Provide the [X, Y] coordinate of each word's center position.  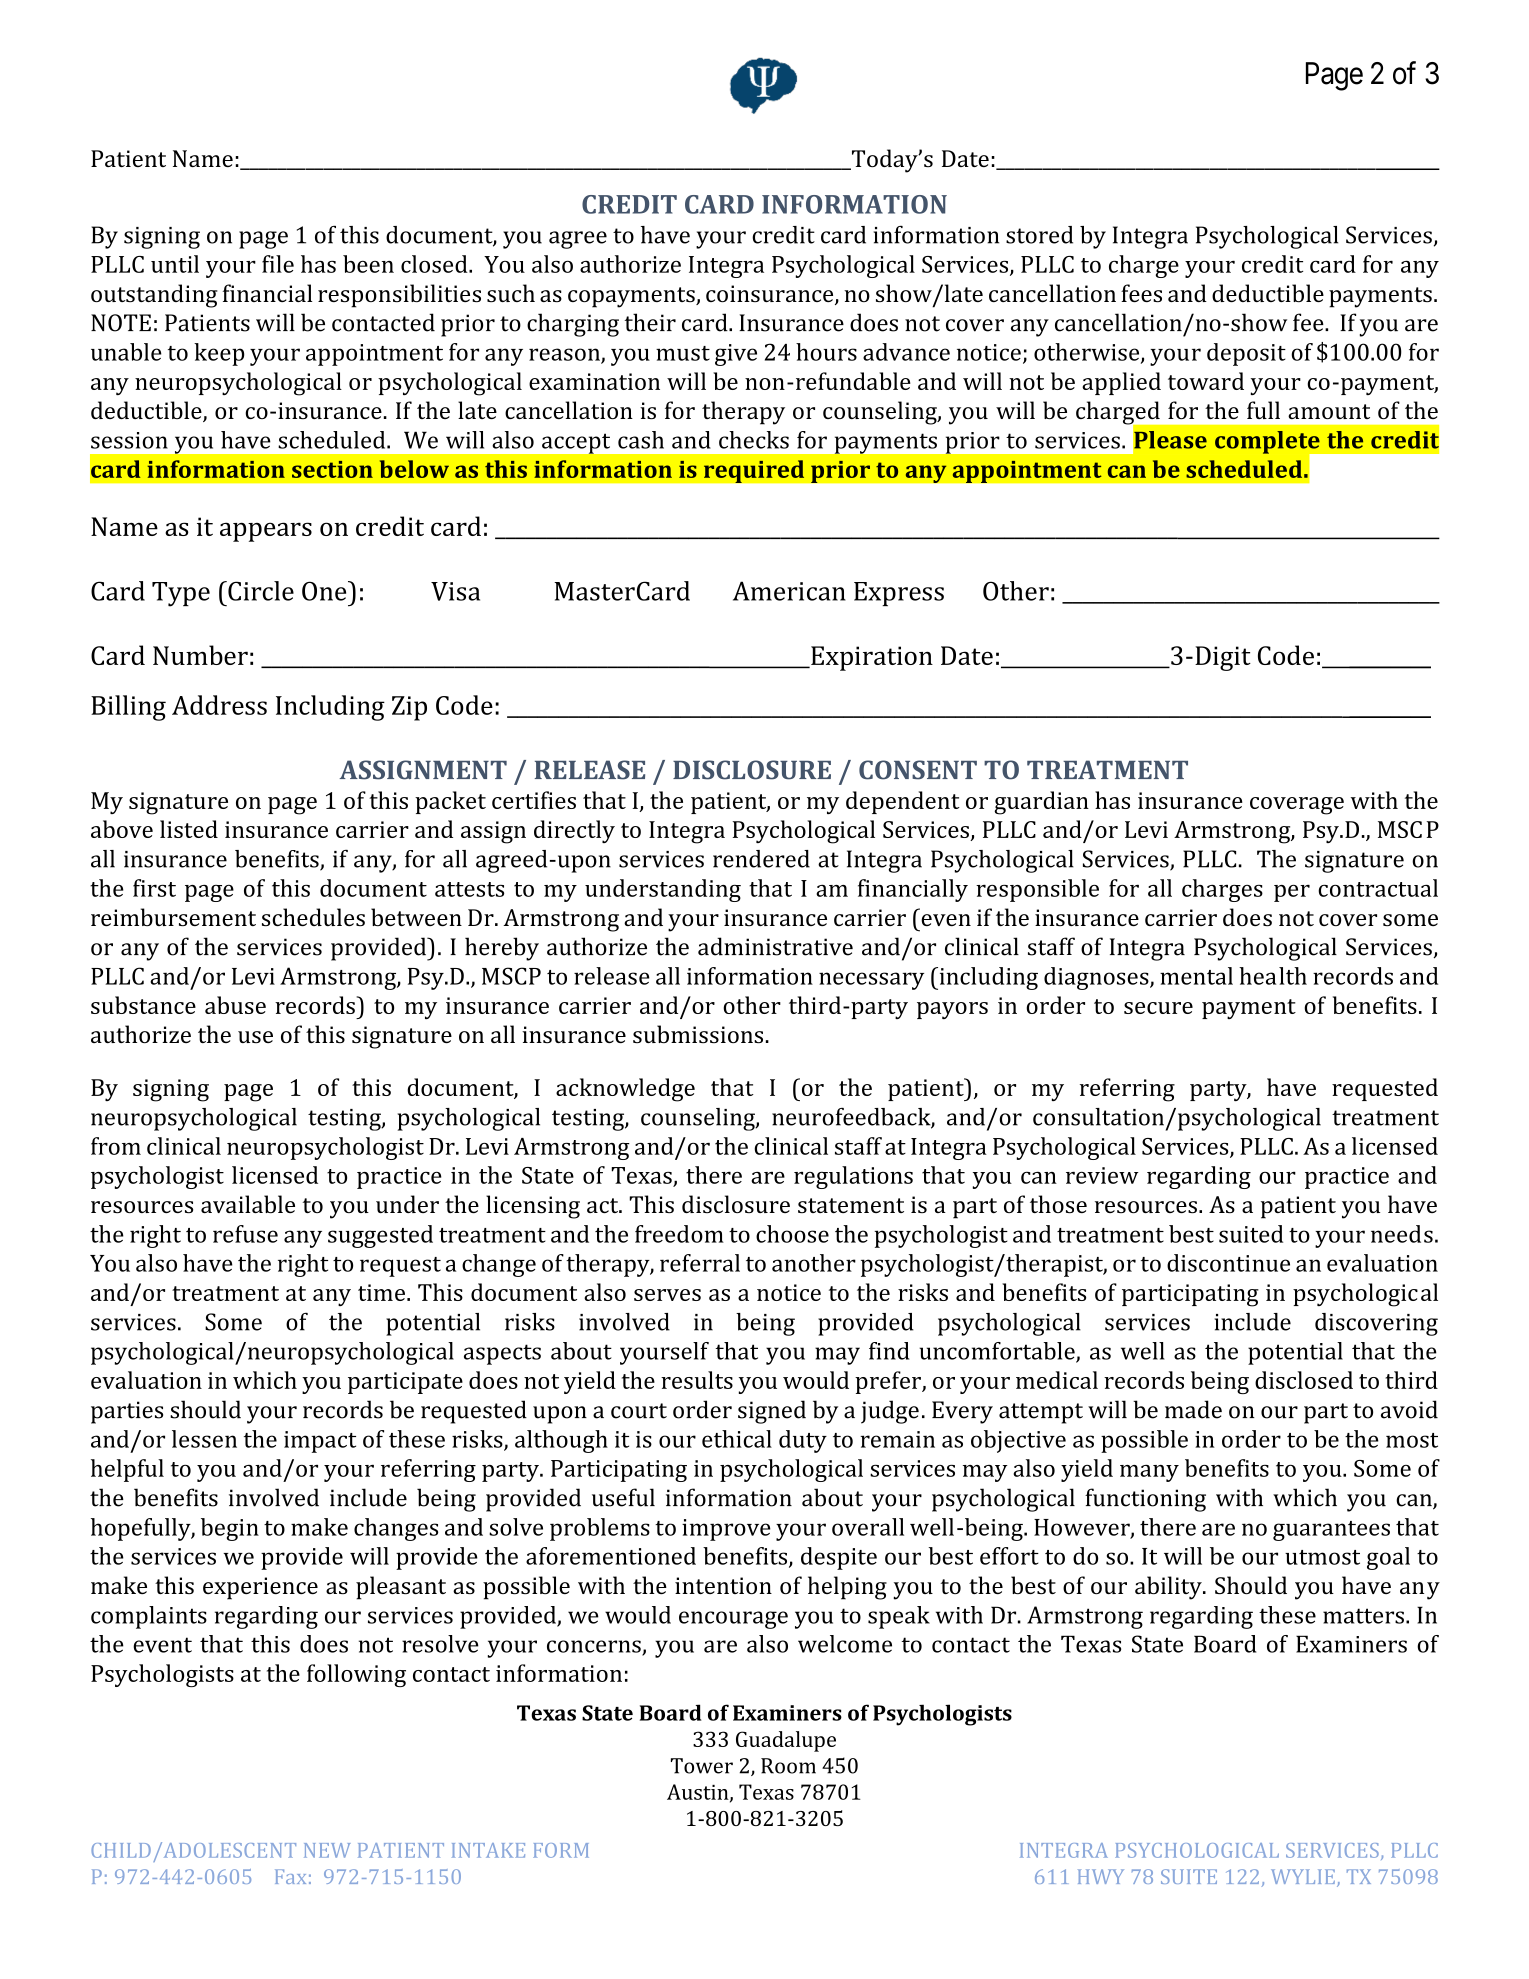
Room [788, 1766]
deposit [1246, 354]
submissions [698, 1034]
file [278, 264]
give [736, 355]
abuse [235, 1005]
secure [1158, 1008]
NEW [327, 1850]
